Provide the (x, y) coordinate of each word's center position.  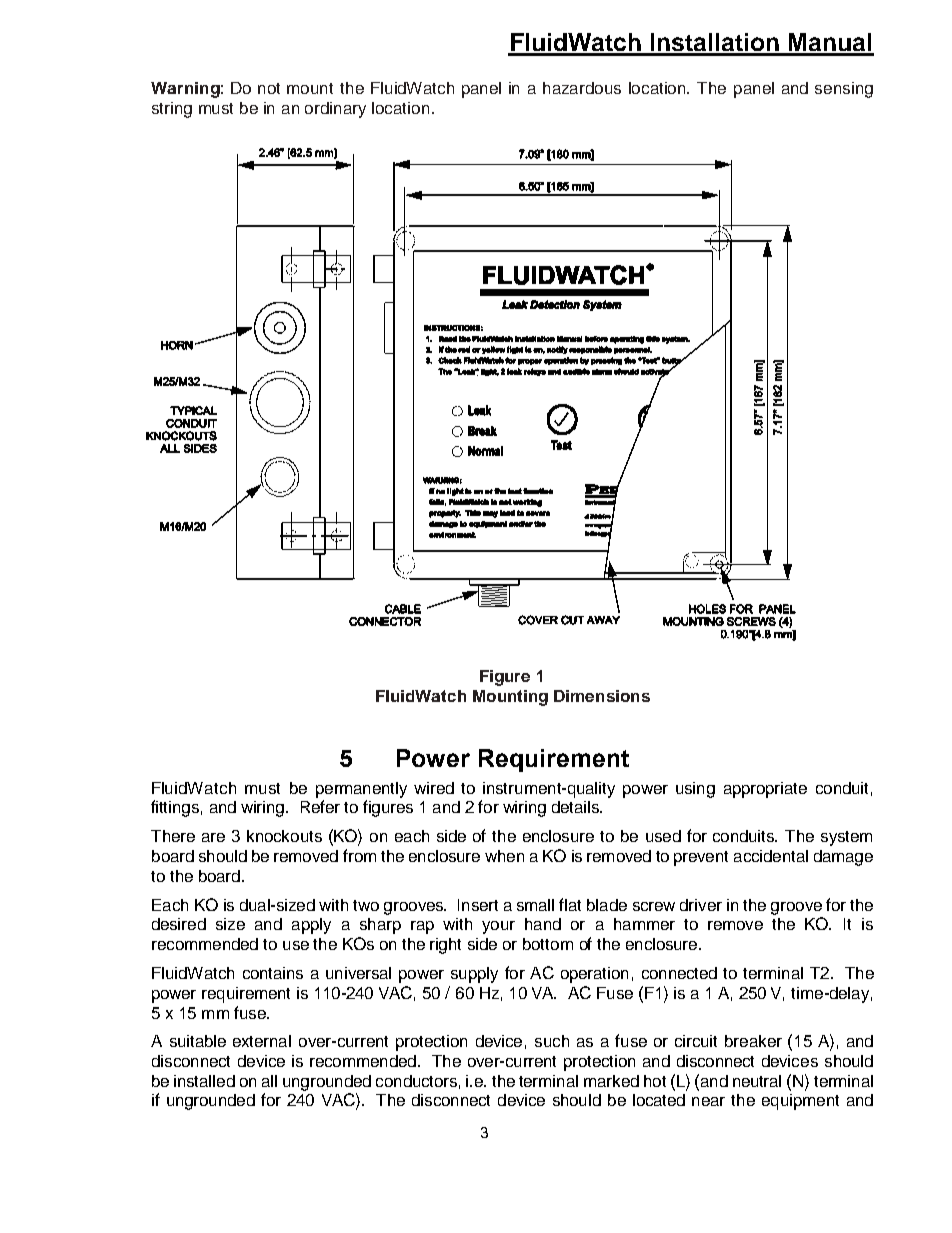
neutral (757, 1081)
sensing (844, 90)
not (269, 88)
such (552, 1041)
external (262, 1041)
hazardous (582, 88)
